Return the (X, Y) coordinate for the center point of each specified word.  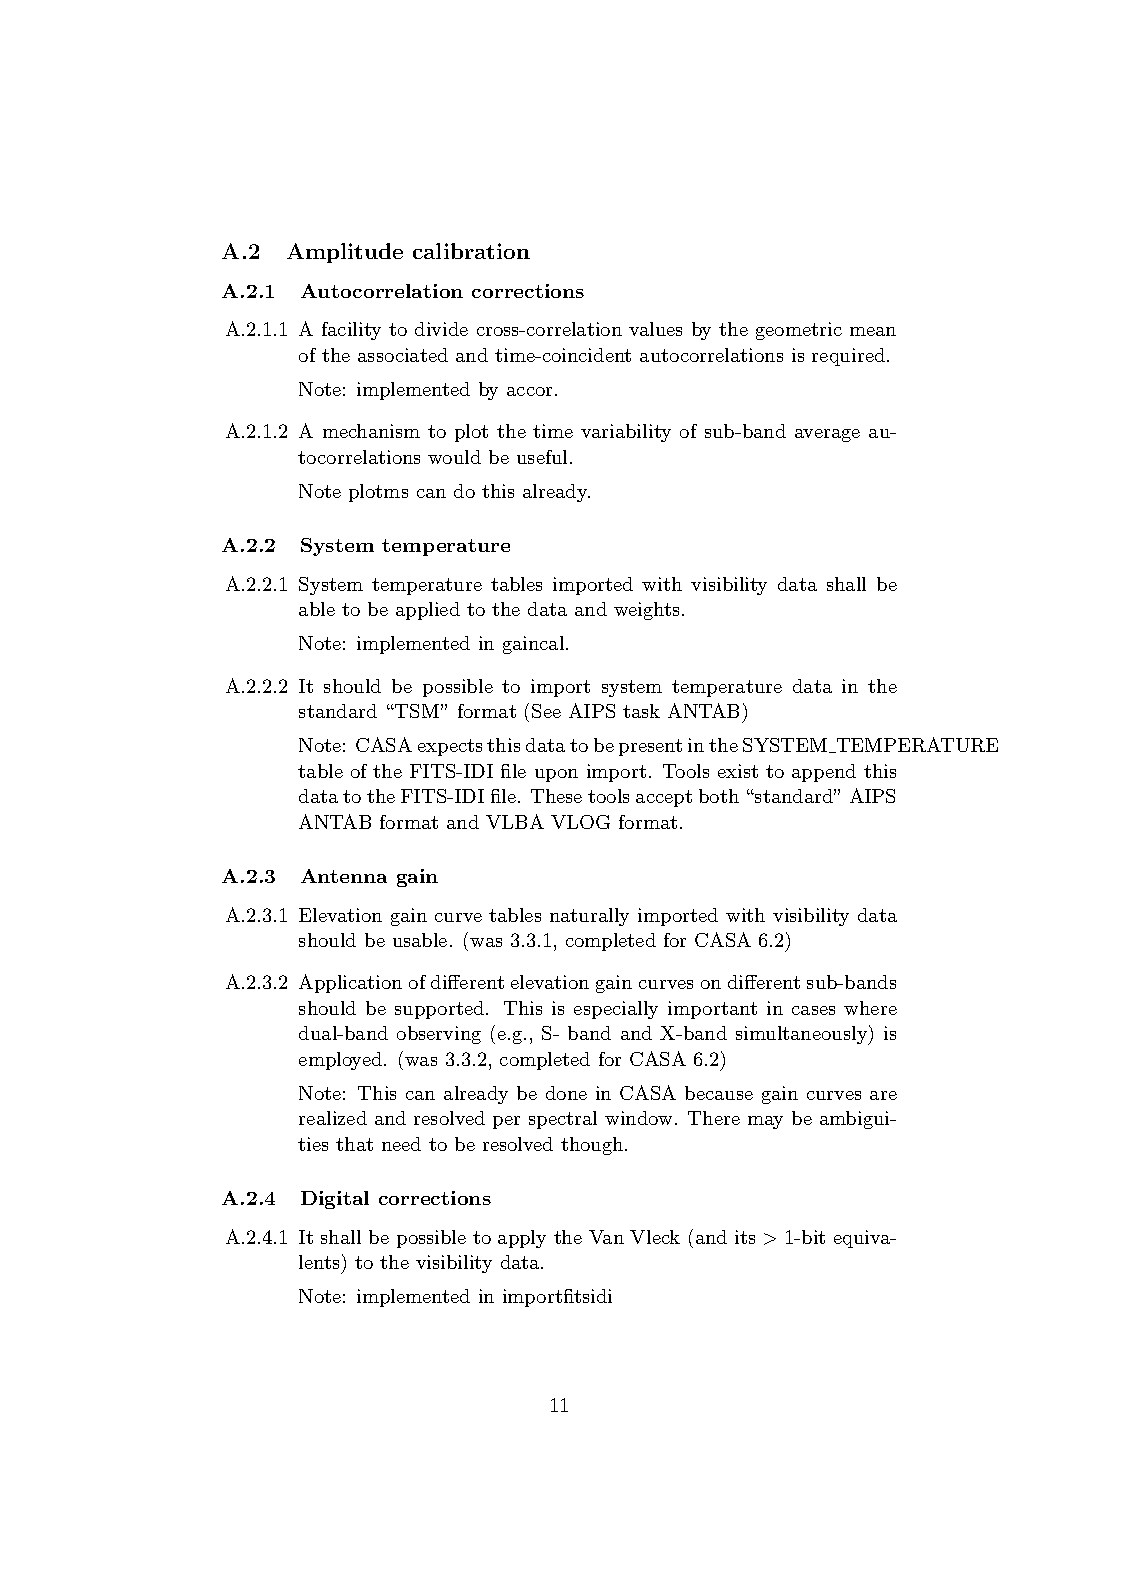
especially (616, 1010)
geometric (799, 331)
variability (626, 433)
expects (450, 747)
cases (813, 1010)
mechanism (371, 431)
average (827, 435)
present (650, 747)
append (824, 773)
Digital (335, 1200)
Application (350, 983)
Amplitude (345, 253)
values (655, 329)
